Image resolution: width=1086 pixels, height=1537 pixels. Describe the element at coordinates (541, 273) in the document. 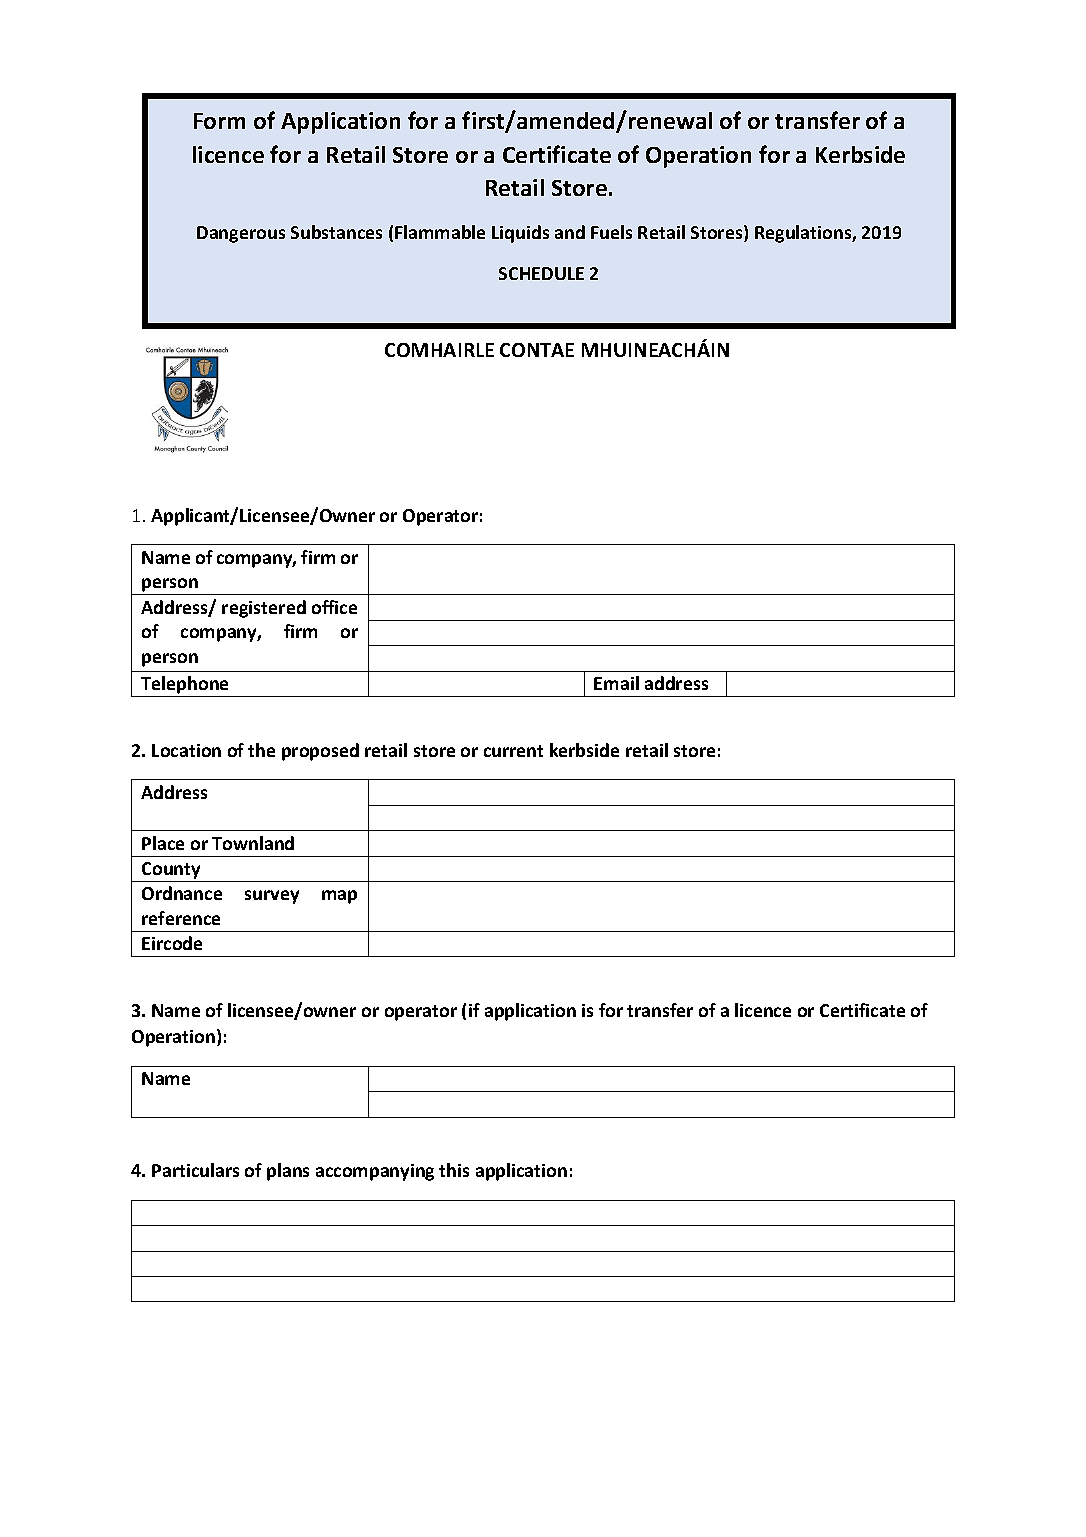

I see `SCHEDULE` at that location.
